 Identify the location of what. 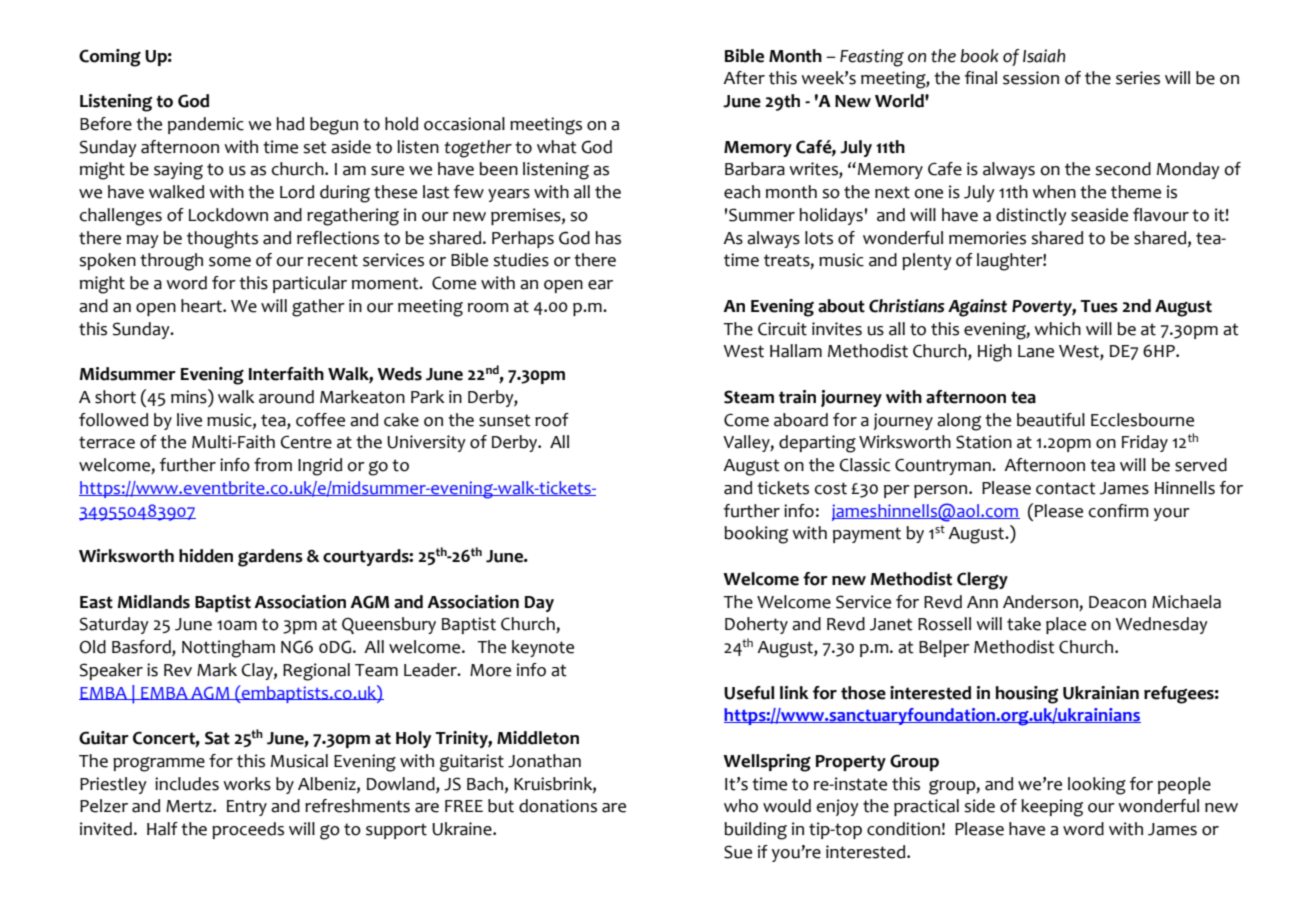
(557, 147).
